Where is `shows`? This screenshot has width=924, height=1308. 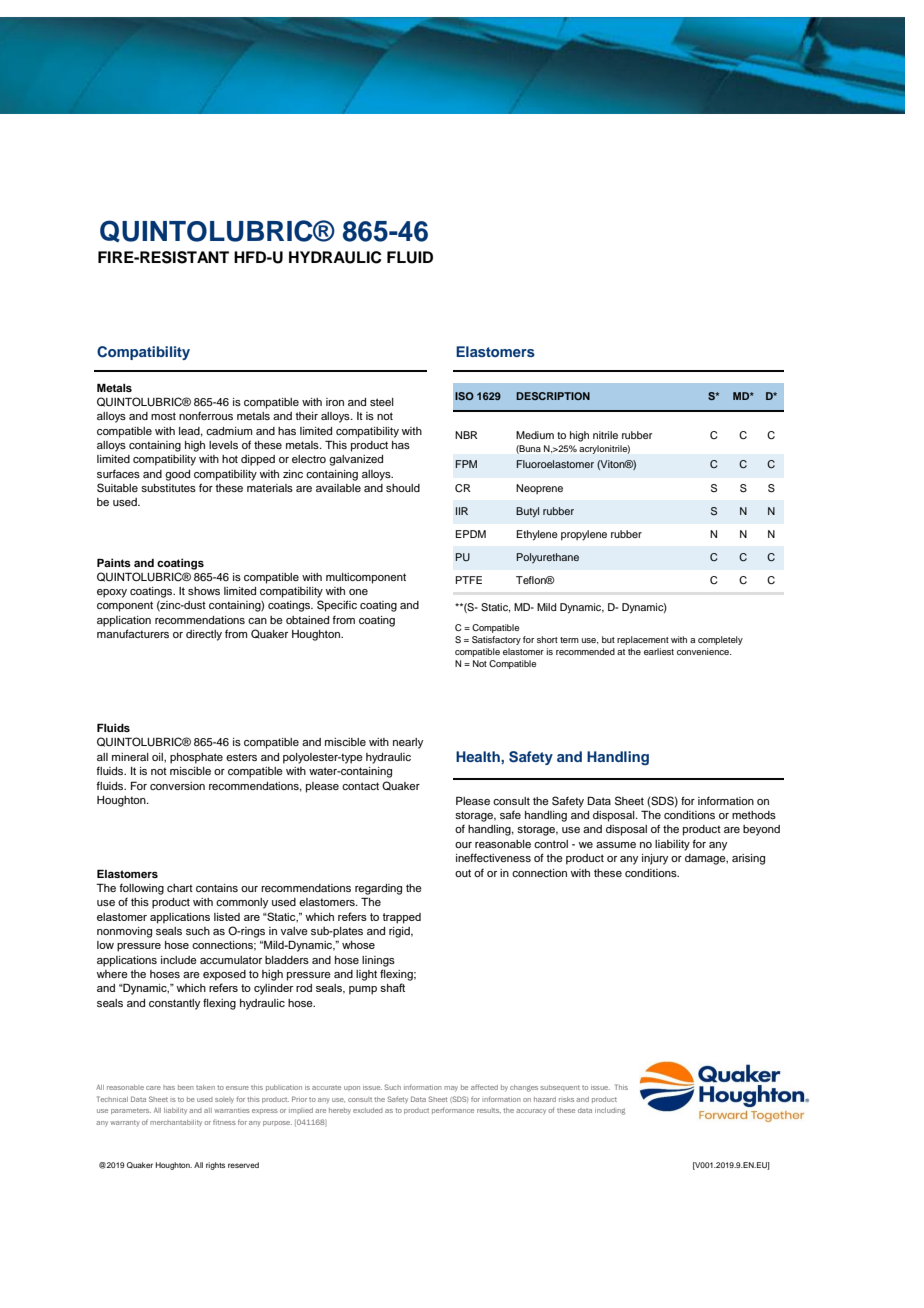 shows is located at coordinates (204, 591).
